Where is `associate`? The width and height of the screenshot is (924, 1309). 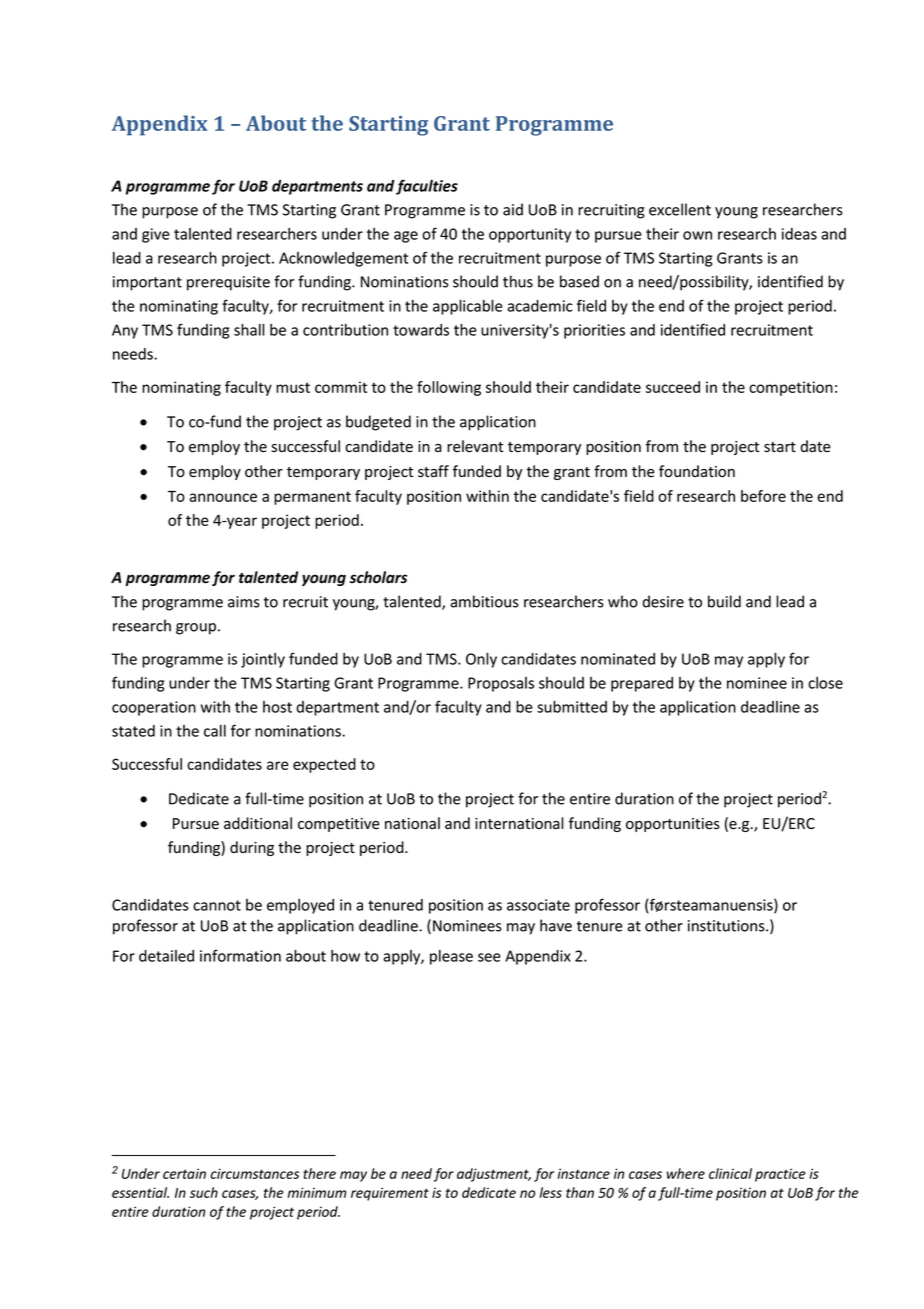
associate is located at coordinates (538, 905).
